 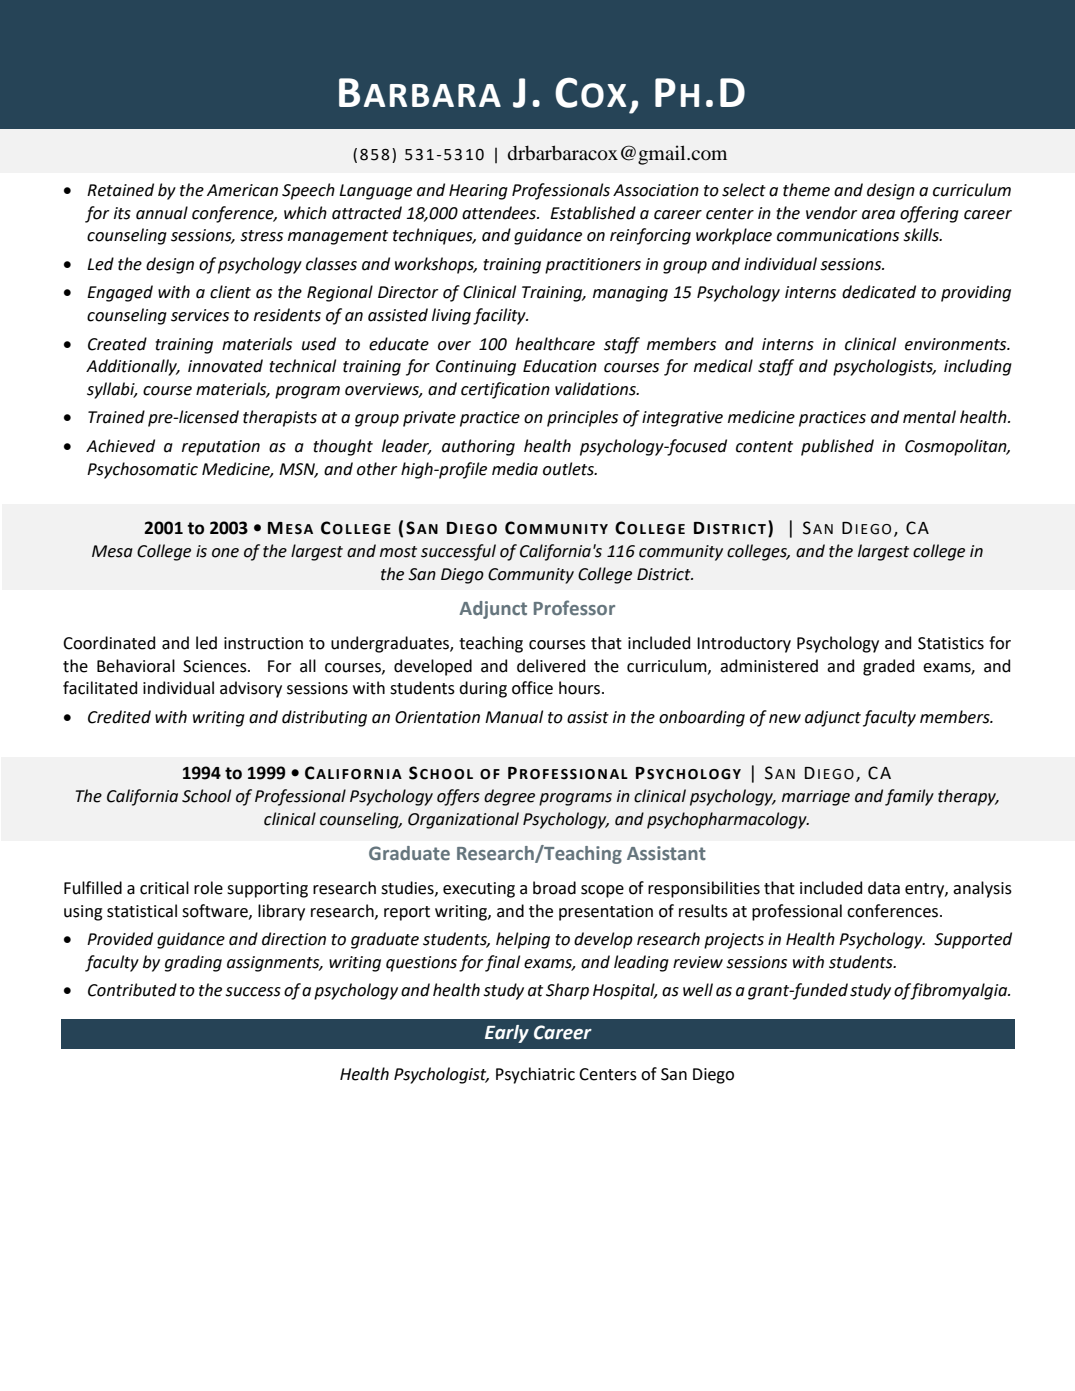 What do you see at coordinates (973, 940) in the page?
I see `Supported` at bounding box center [973, 940].
